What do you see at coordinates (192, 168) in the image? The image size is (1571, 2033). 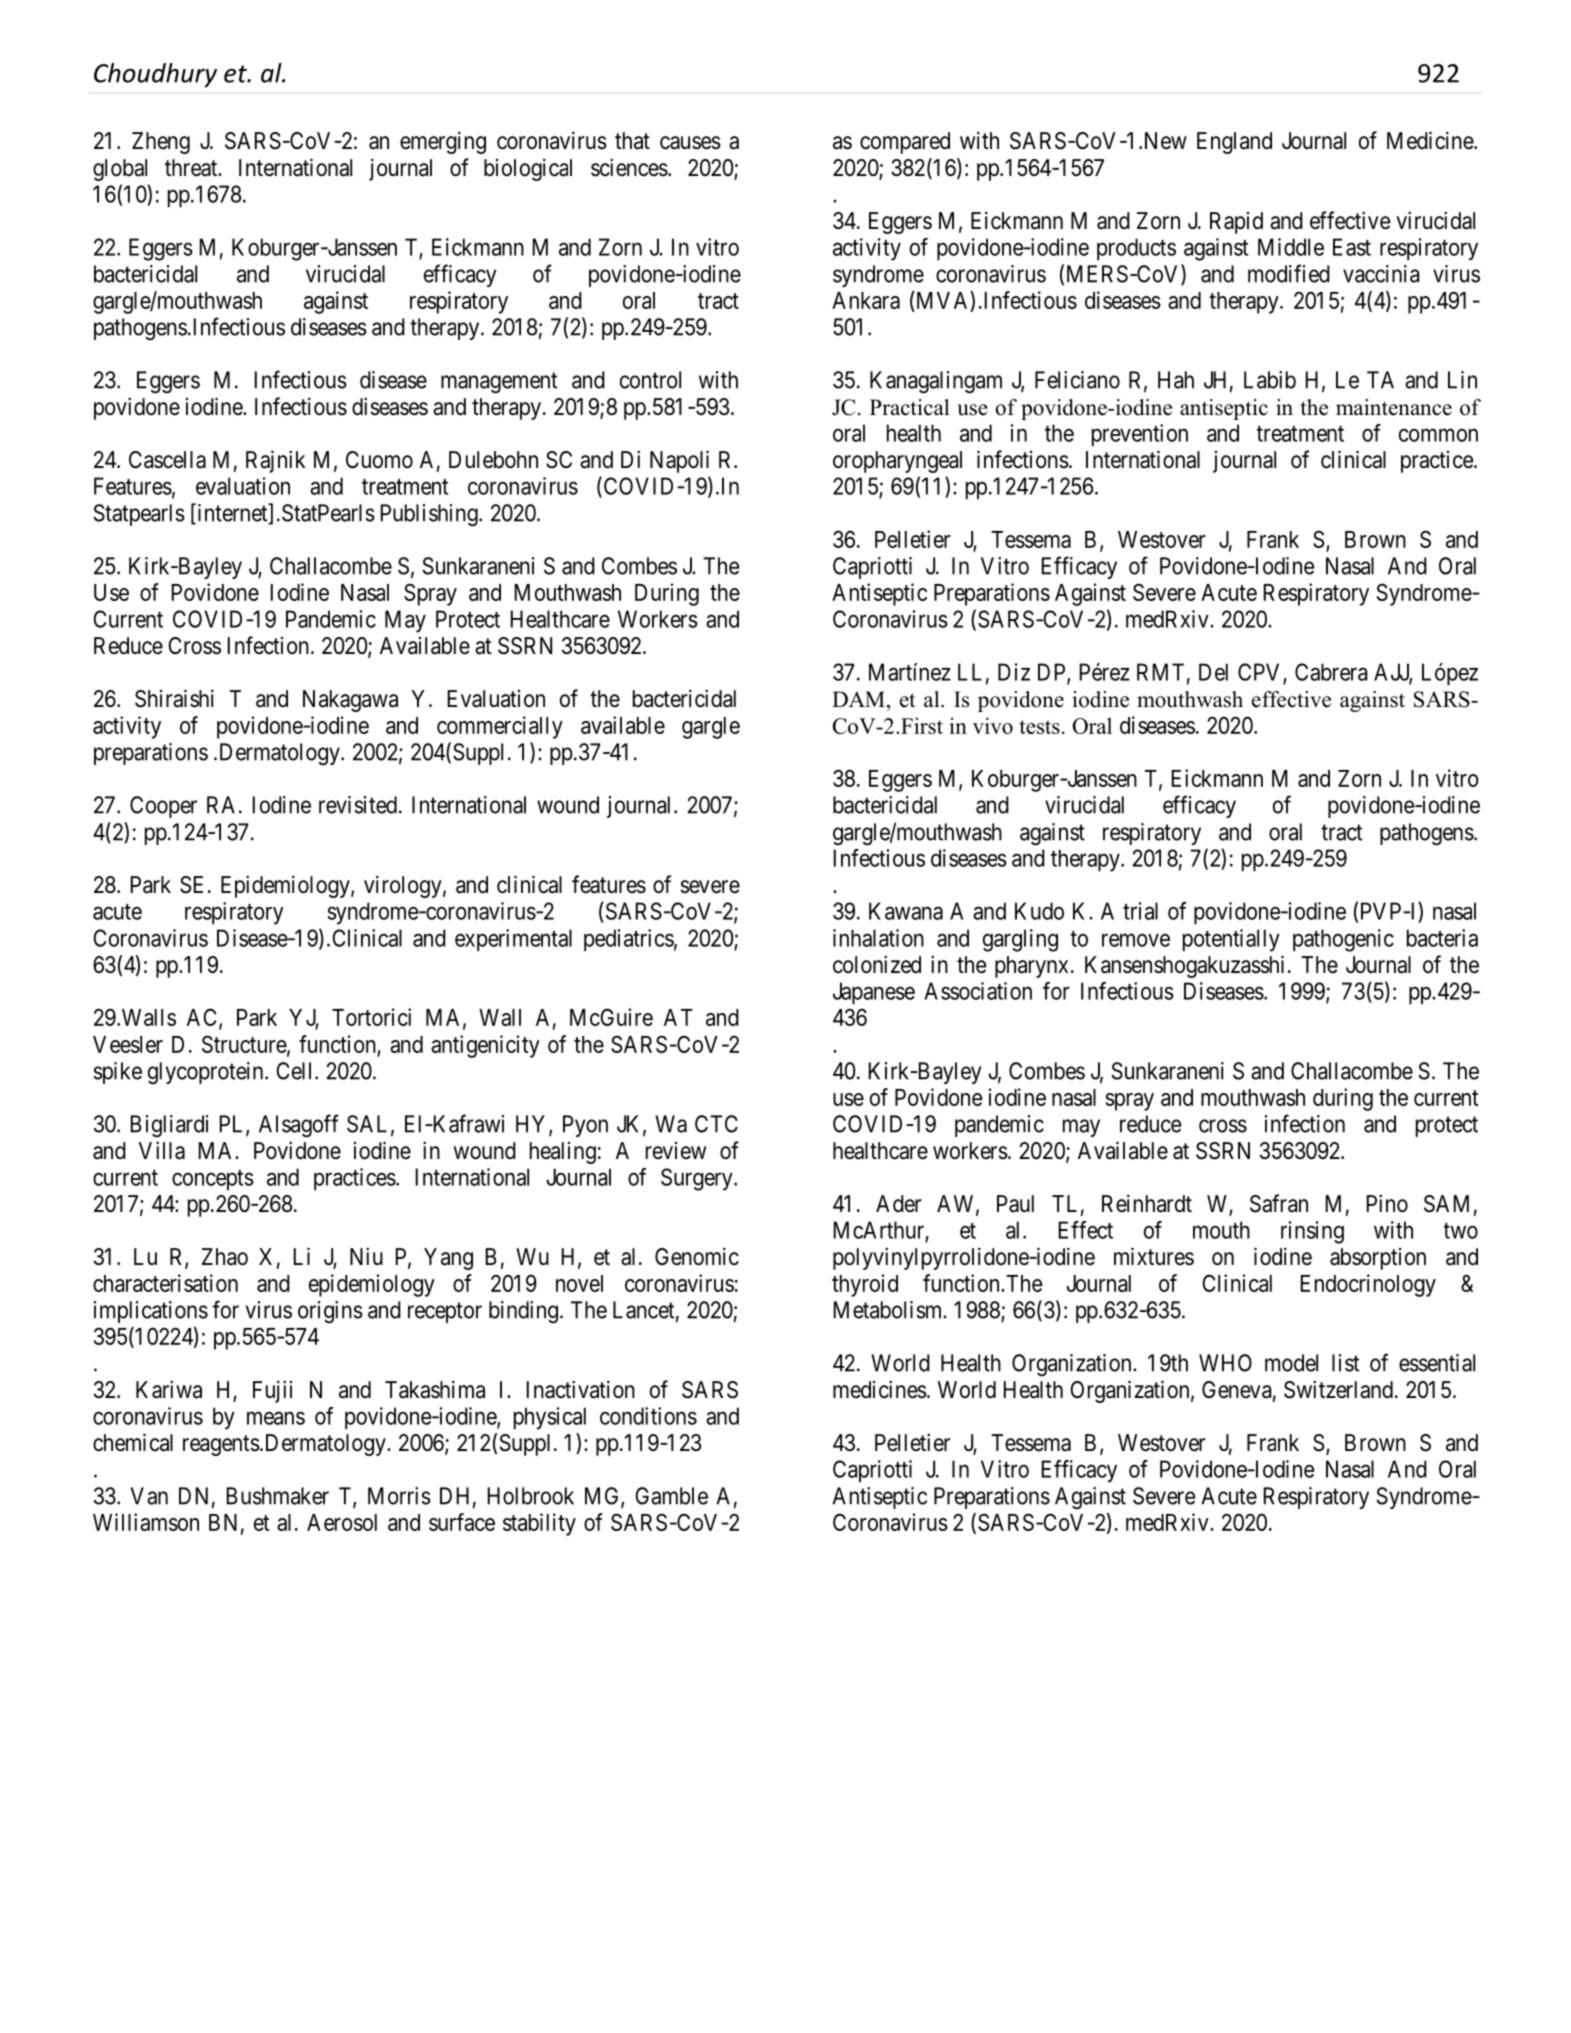 I see `threat` at bounding box center [192, 168].
